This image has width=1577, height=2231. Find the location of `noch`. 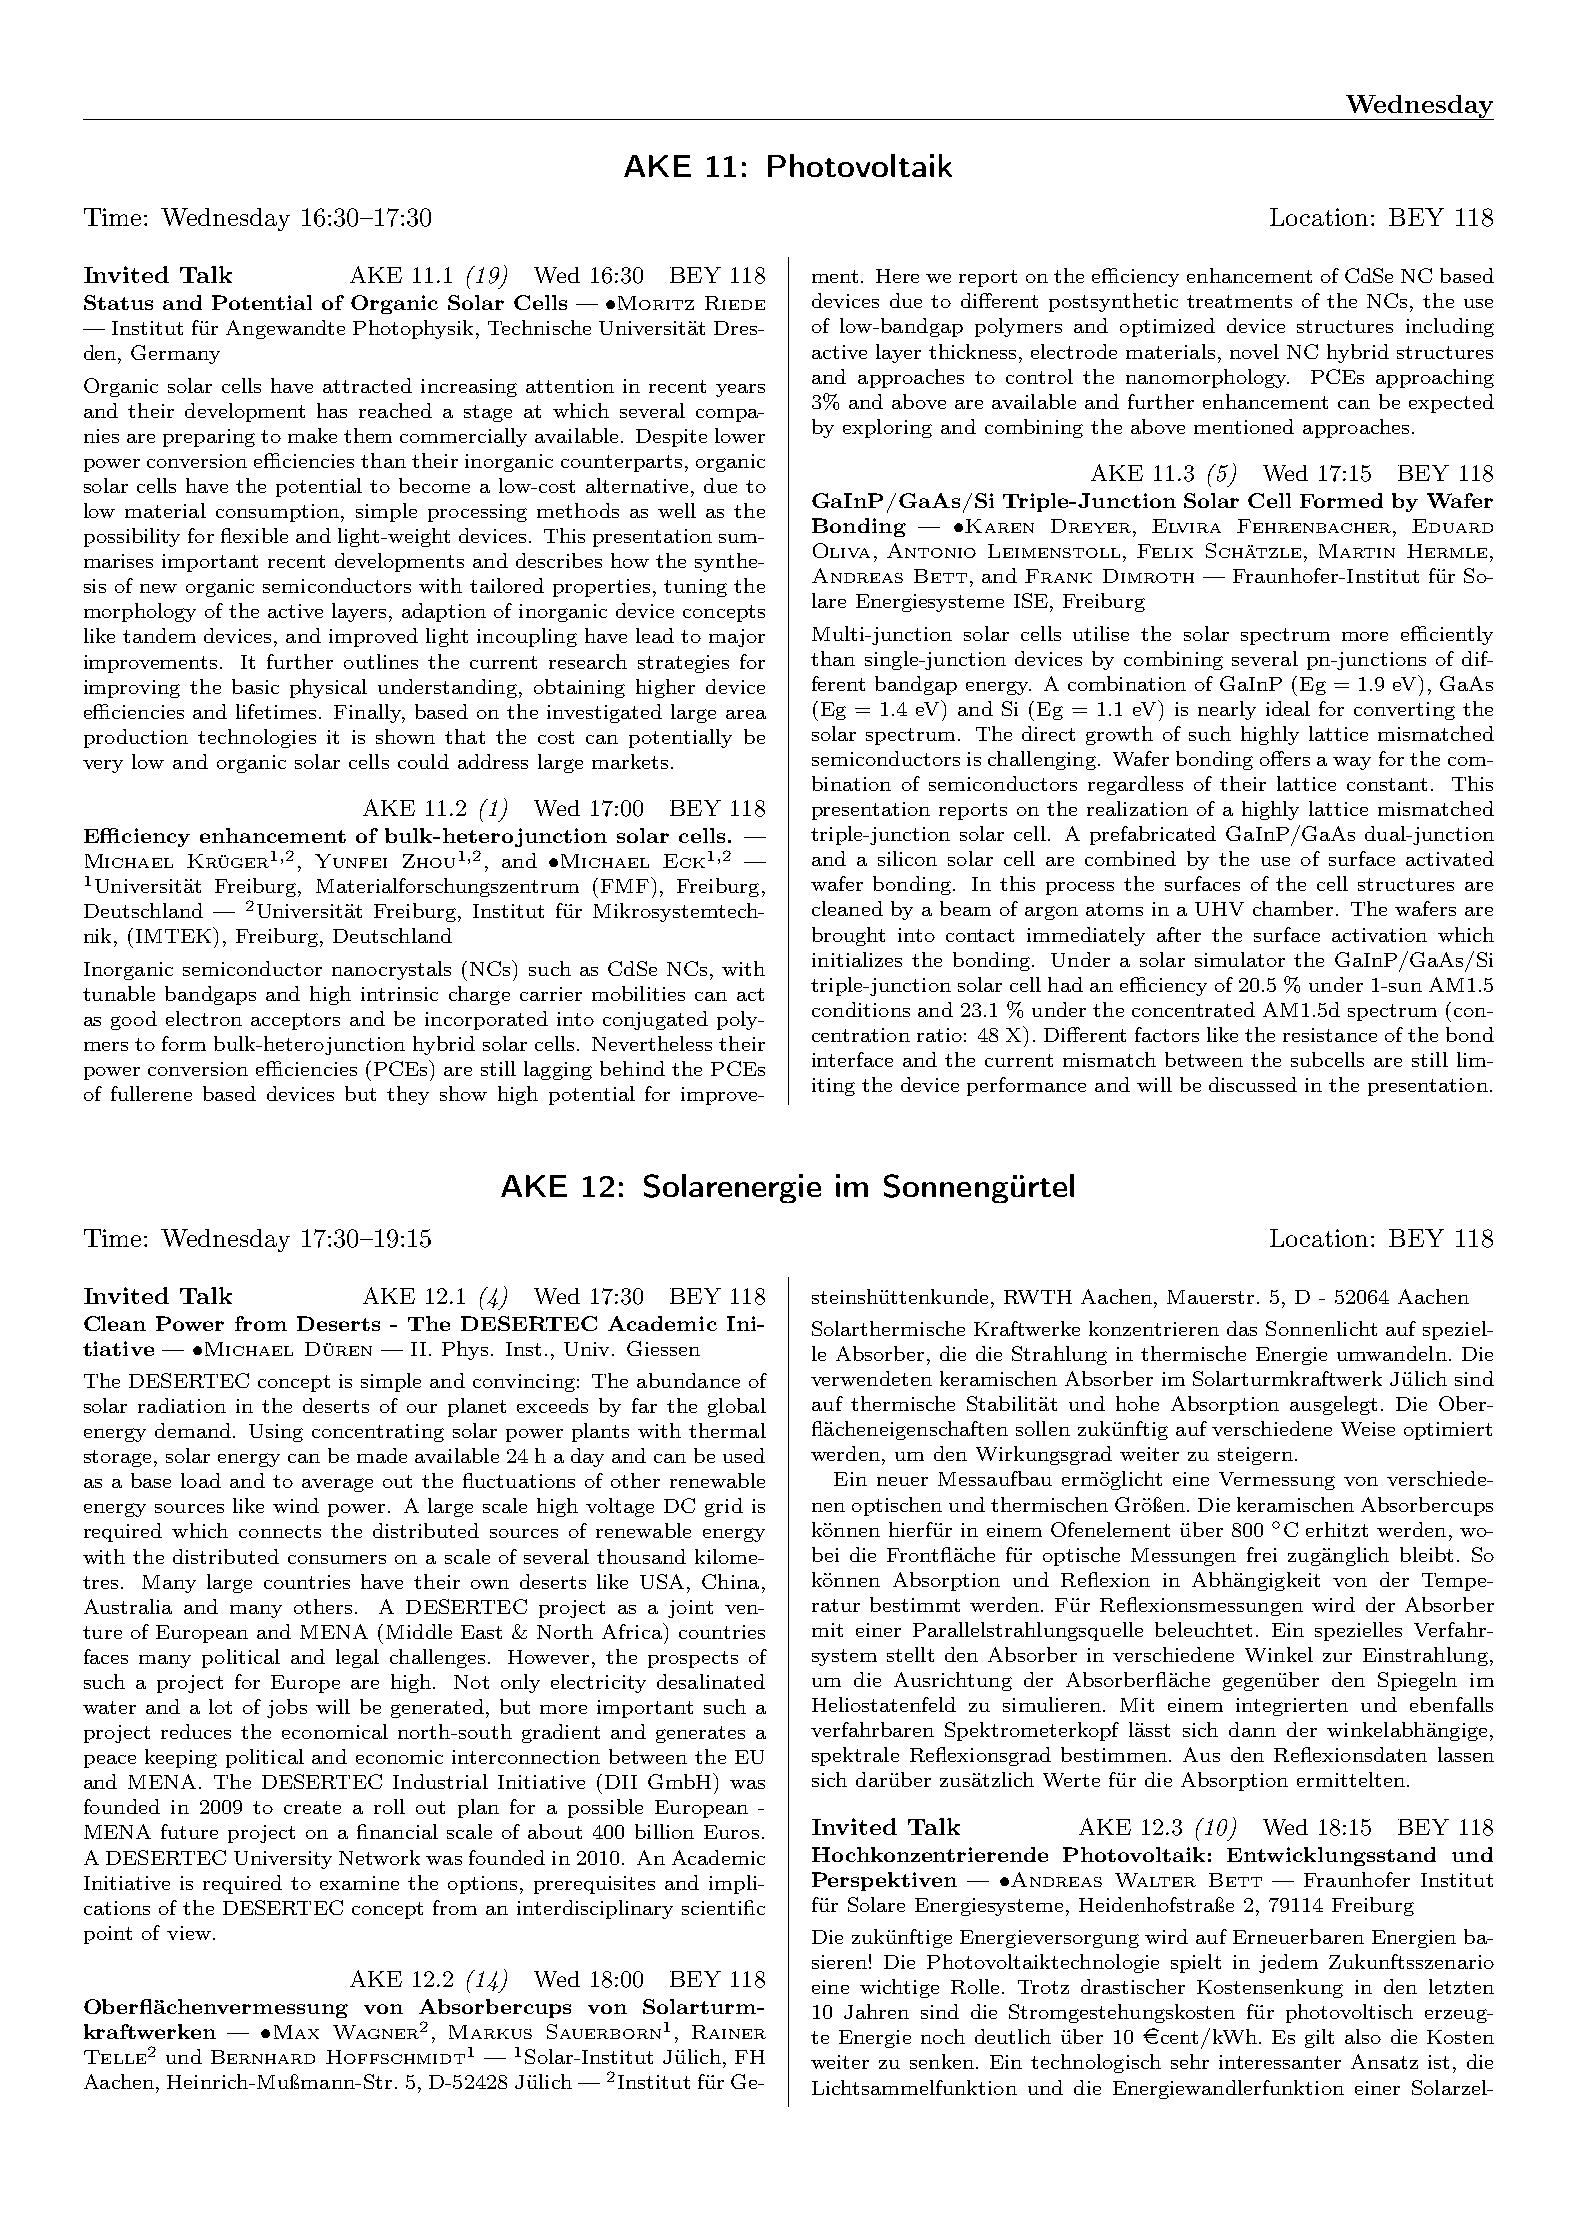

noch is located at coordinates (943, 2036).
